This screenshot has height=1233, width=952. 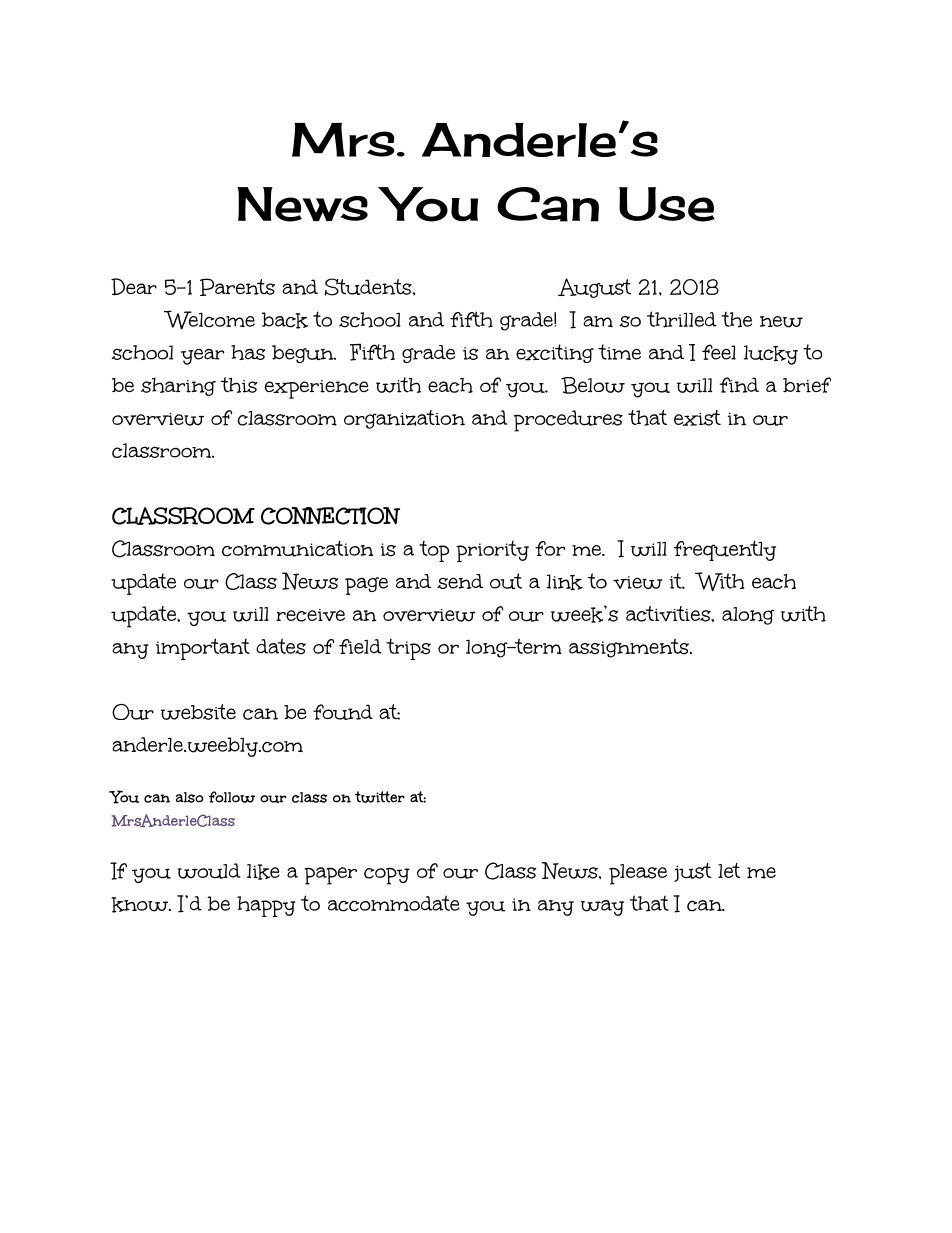 What do you see at coordinates (408, 649) in the screenshot?
I see `trips` at bounding box center [408, 649].
